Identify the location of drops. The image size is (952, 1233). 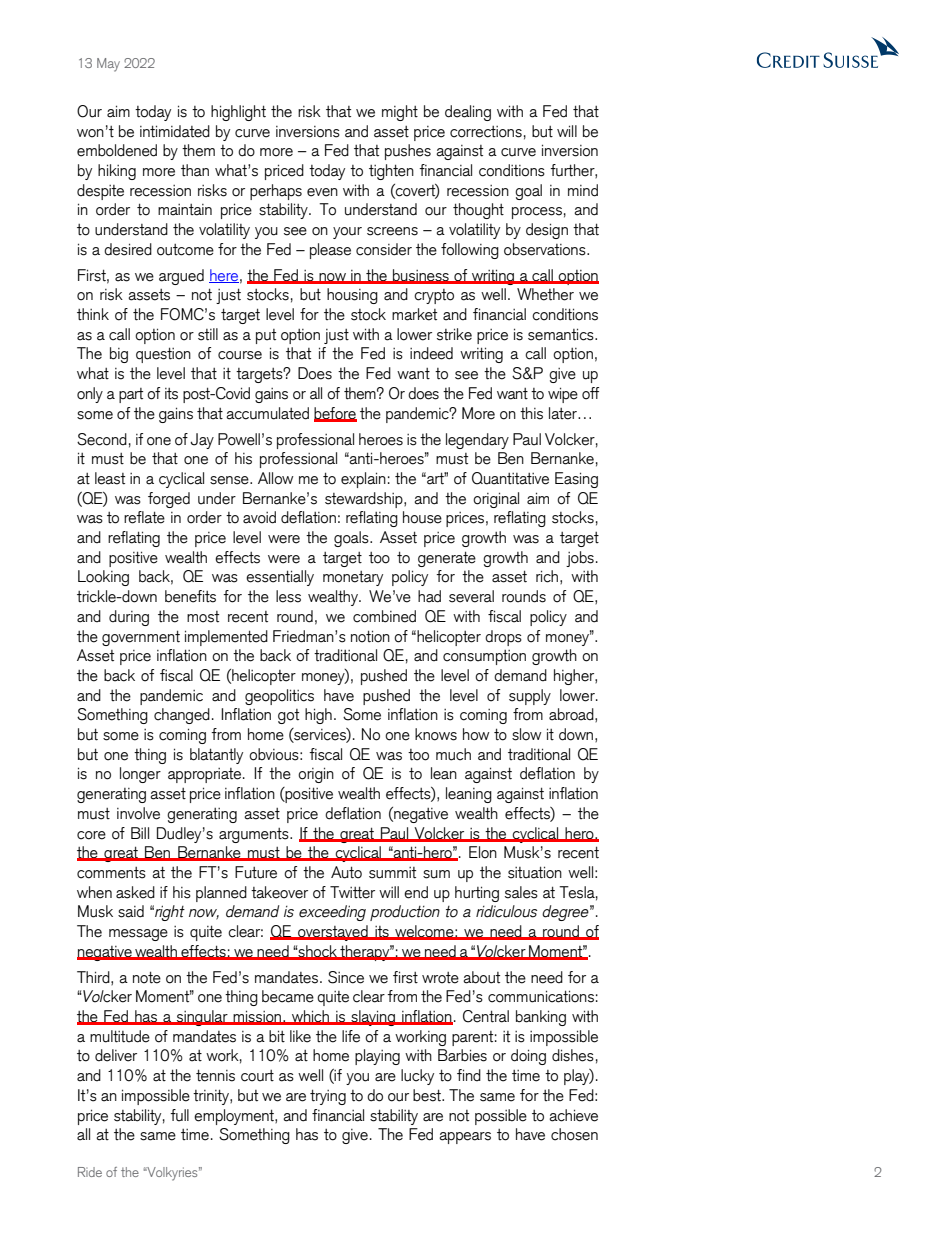
(503, 638).
